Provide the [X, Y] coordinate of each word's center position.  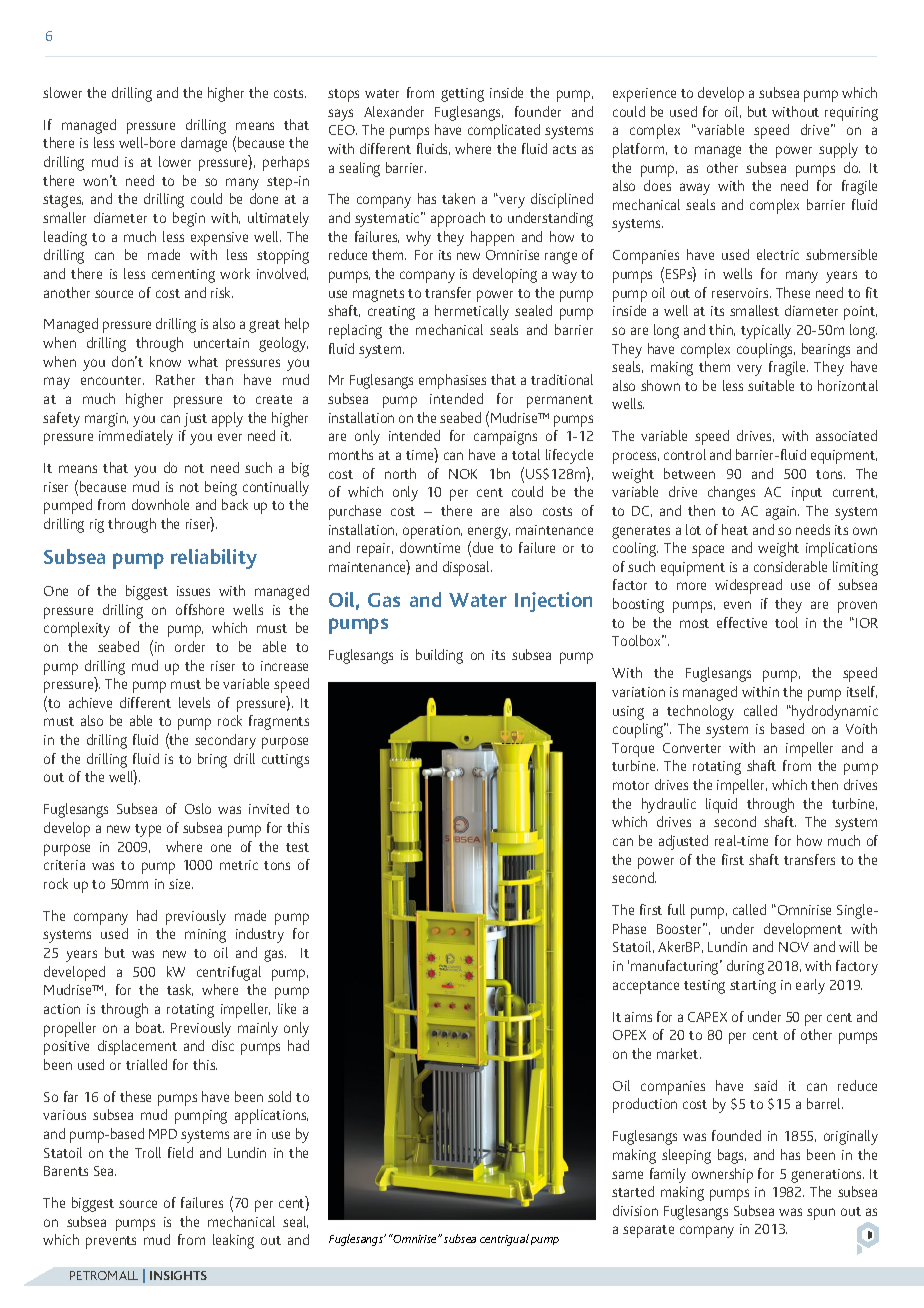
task [180, 990]
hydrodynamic [834, 712]
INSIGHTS [178, 1275]
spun [821, 1214]
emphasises [452, 381]
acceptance [646, 987]
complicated [504, 131]
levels [194, 702]
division [635, 1210]
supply [838, 150]
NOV [794, 947]
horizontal [848, 385]
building [439, 656]
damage [204, 144]
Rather [175, 379]
